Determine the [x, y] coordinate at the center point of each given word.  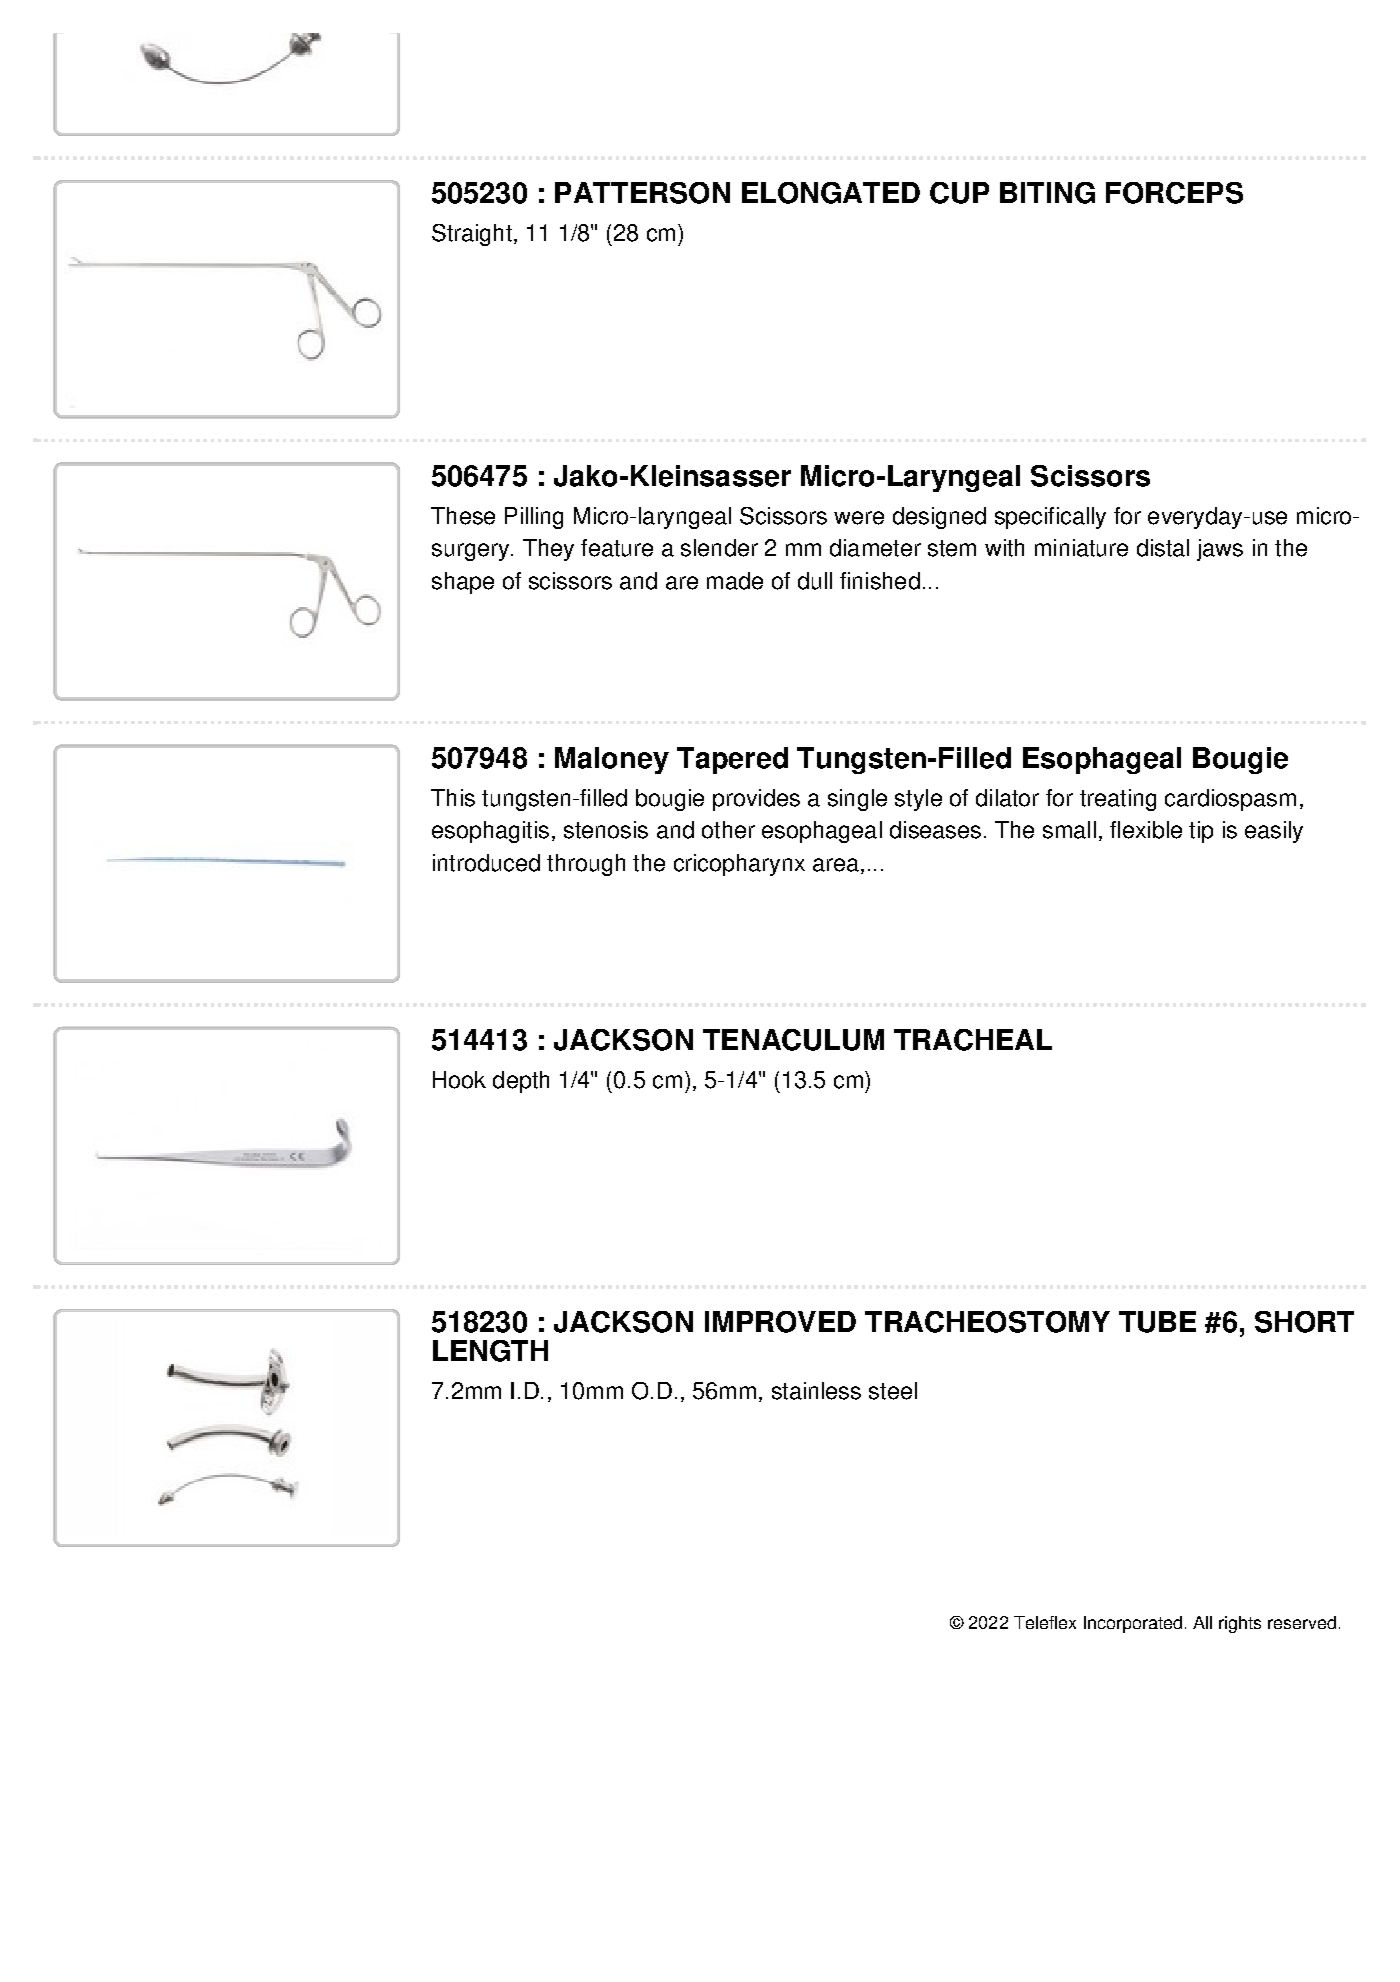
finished [880, 581]
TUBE [1157, 1322]
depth [521, 1082]
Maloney [612, 760]
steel [893, 1391]
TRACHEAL [973, 1040]
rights [1240, 1624]
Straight [472, 235]
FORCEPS [1174, 193]
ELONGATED [831, 193]
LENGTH [490, 1351]
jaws [1220, 550]
